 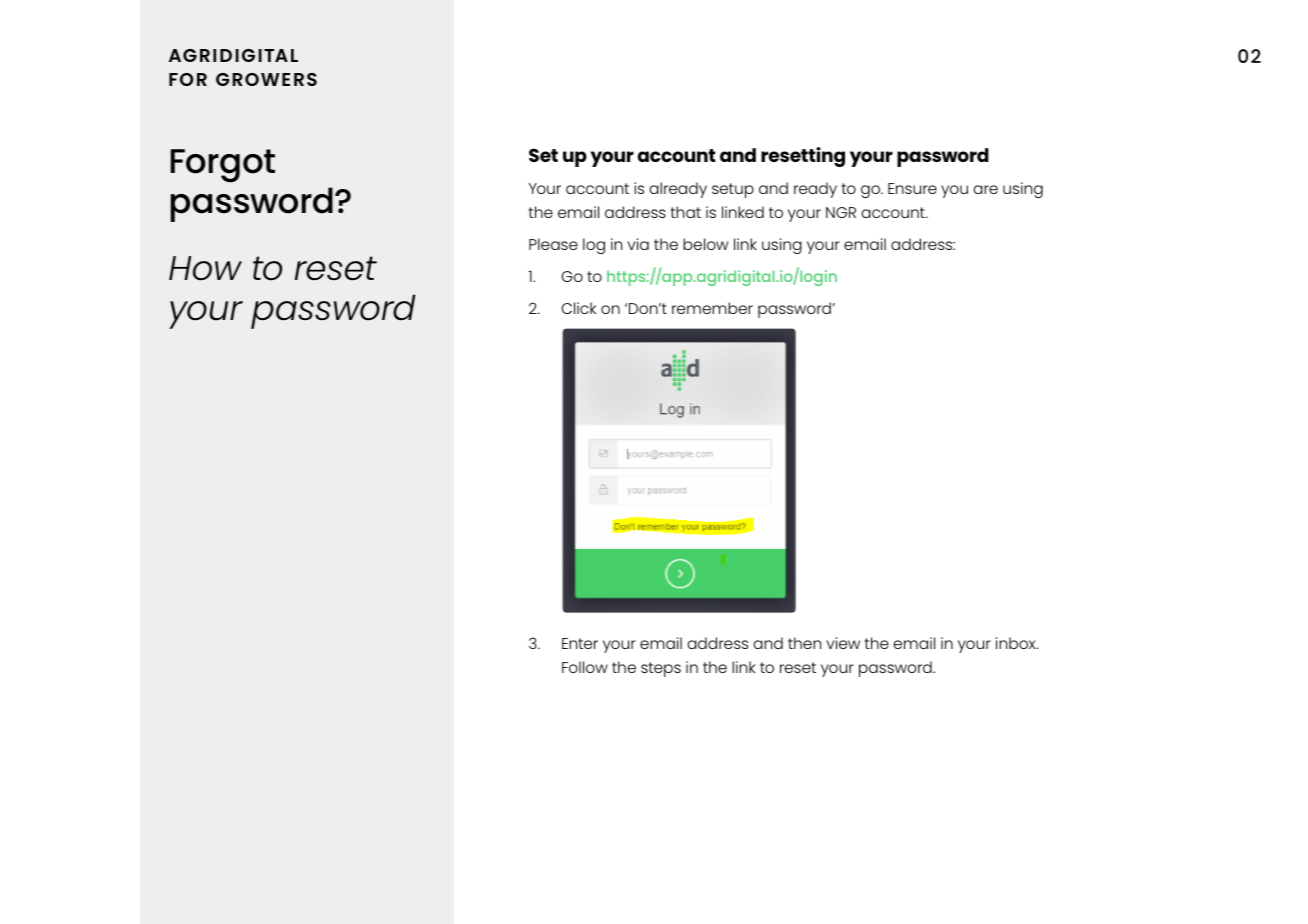 I want to click on Click, so click(x=578, y=308).
